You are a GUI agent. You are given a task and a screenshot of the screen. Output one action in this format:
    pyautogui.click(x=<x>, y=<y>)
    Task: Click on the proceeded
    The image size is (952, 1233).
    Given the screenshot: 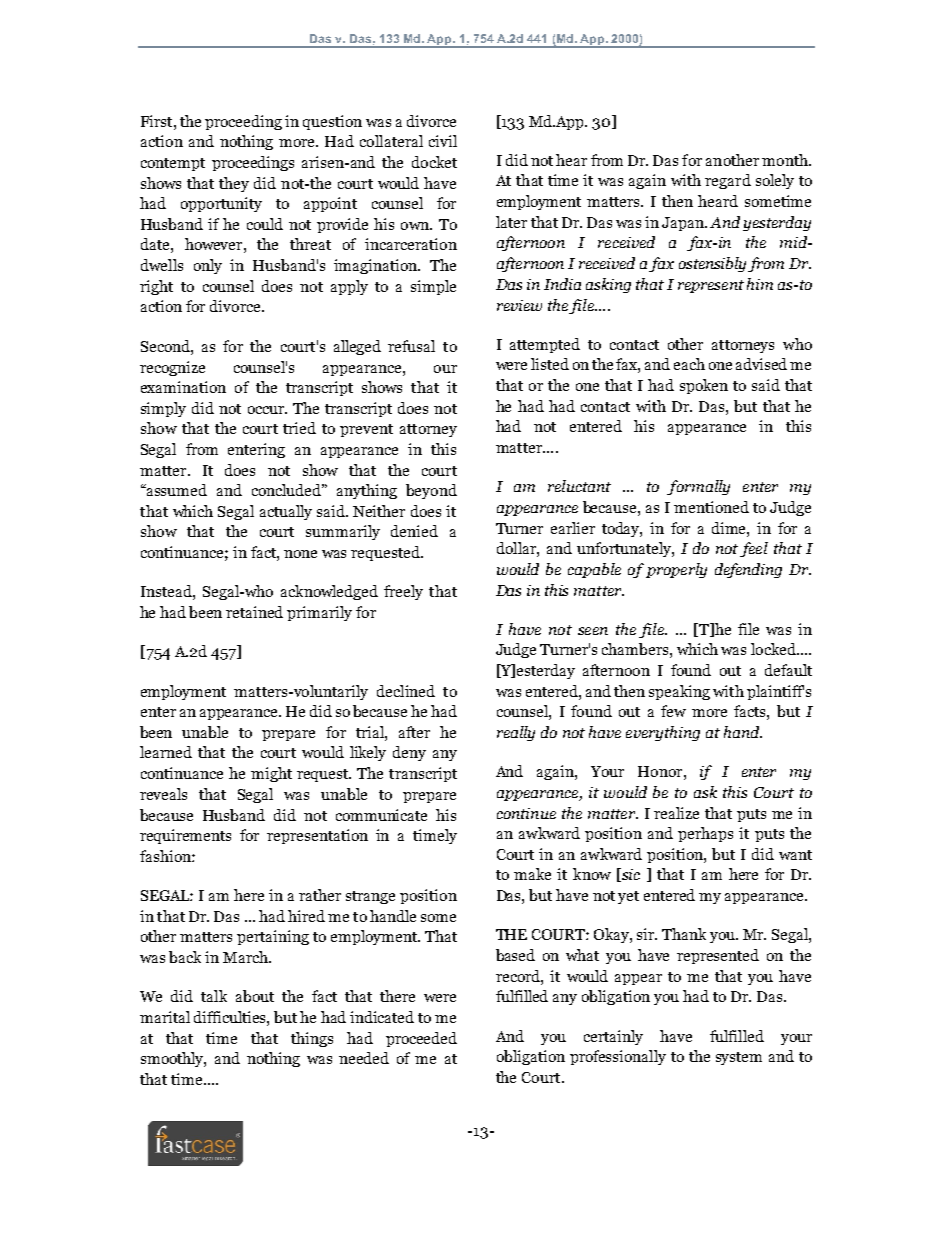 What is the action you would take?
    pyautogui.click(x=421, y=1039)
